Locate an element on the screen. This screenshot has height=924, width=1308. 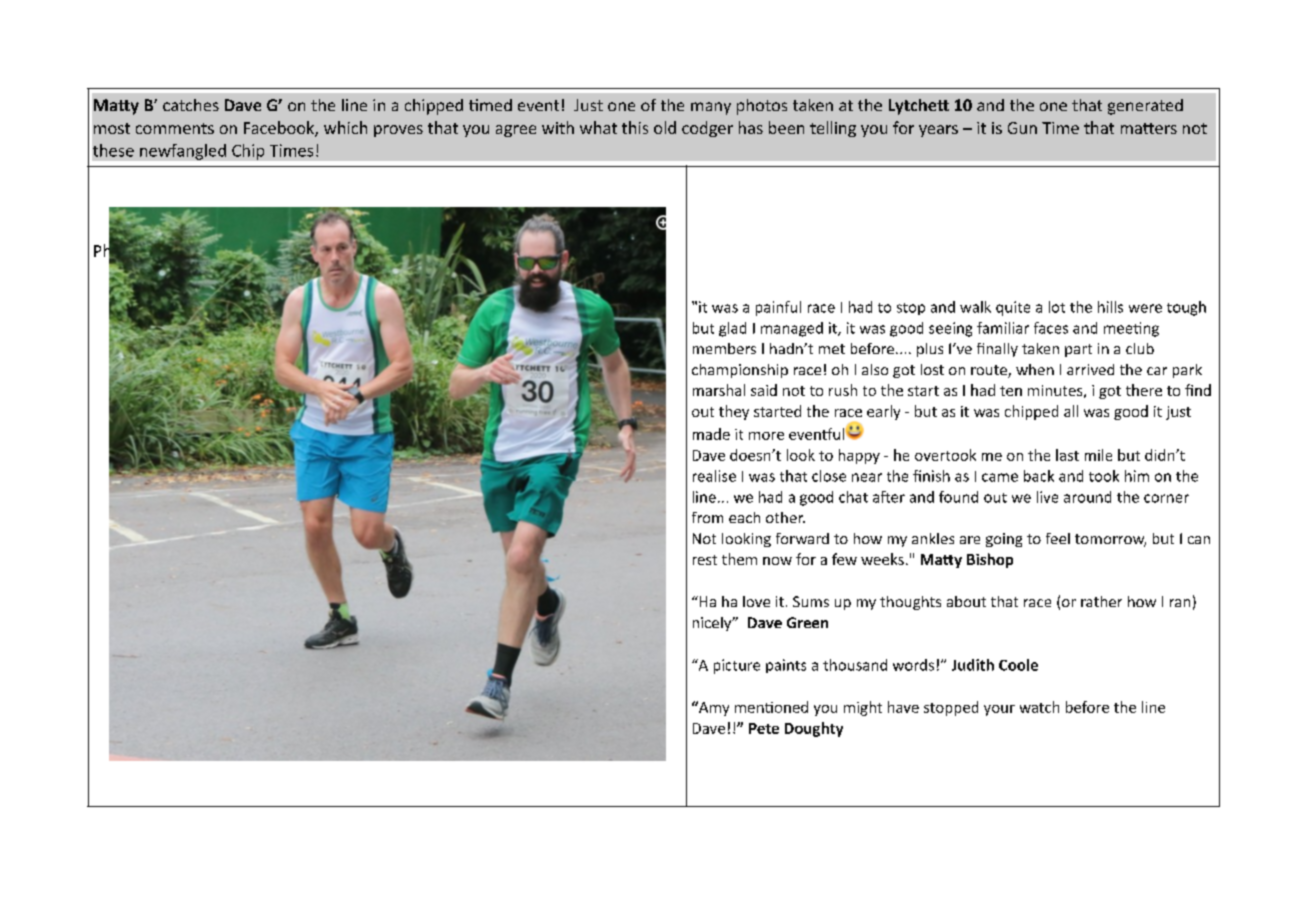
they is located at coordinates (734, 412).
